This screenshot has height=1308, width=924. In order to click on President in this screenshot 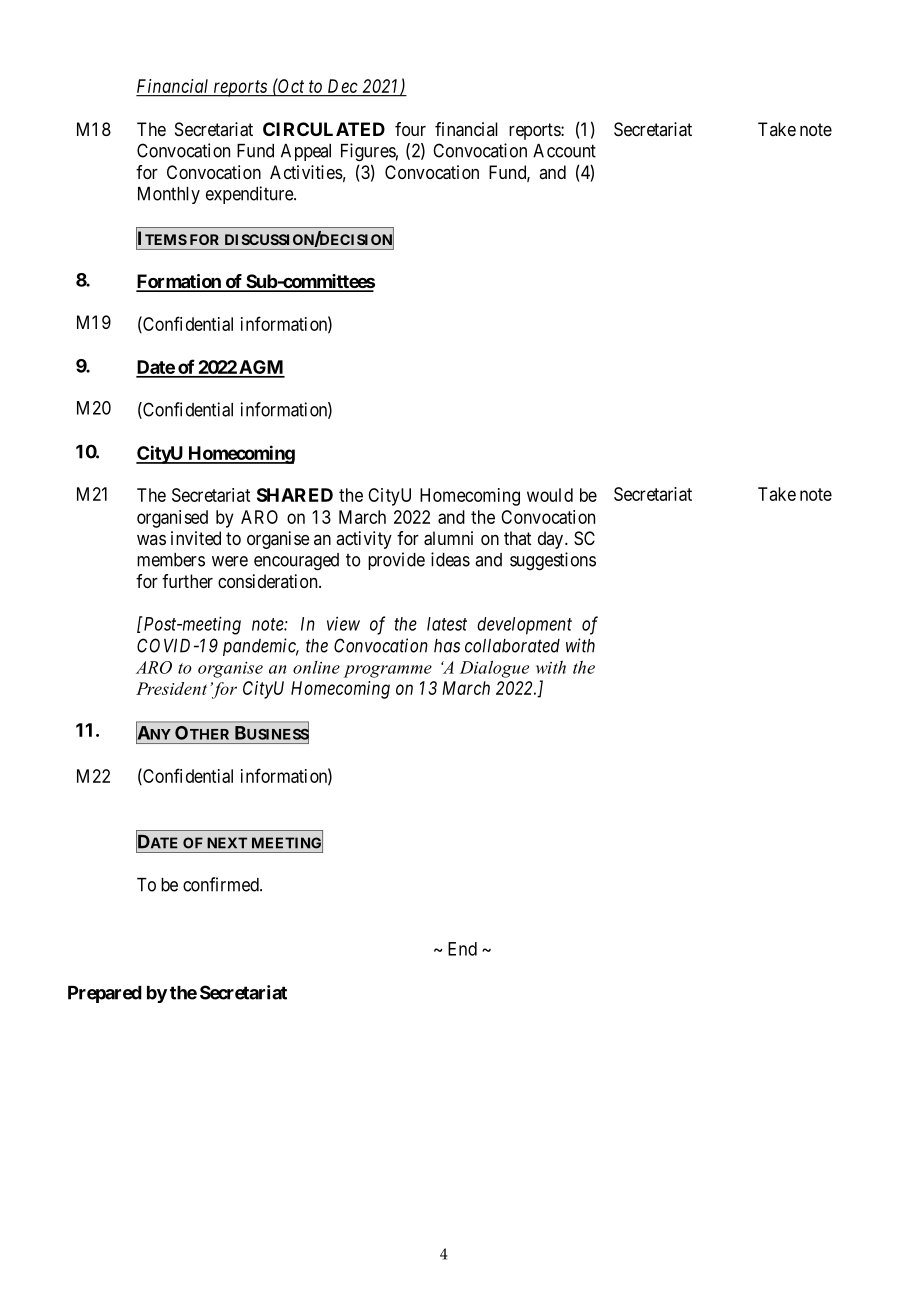, I will do `click(171, 688)`.
